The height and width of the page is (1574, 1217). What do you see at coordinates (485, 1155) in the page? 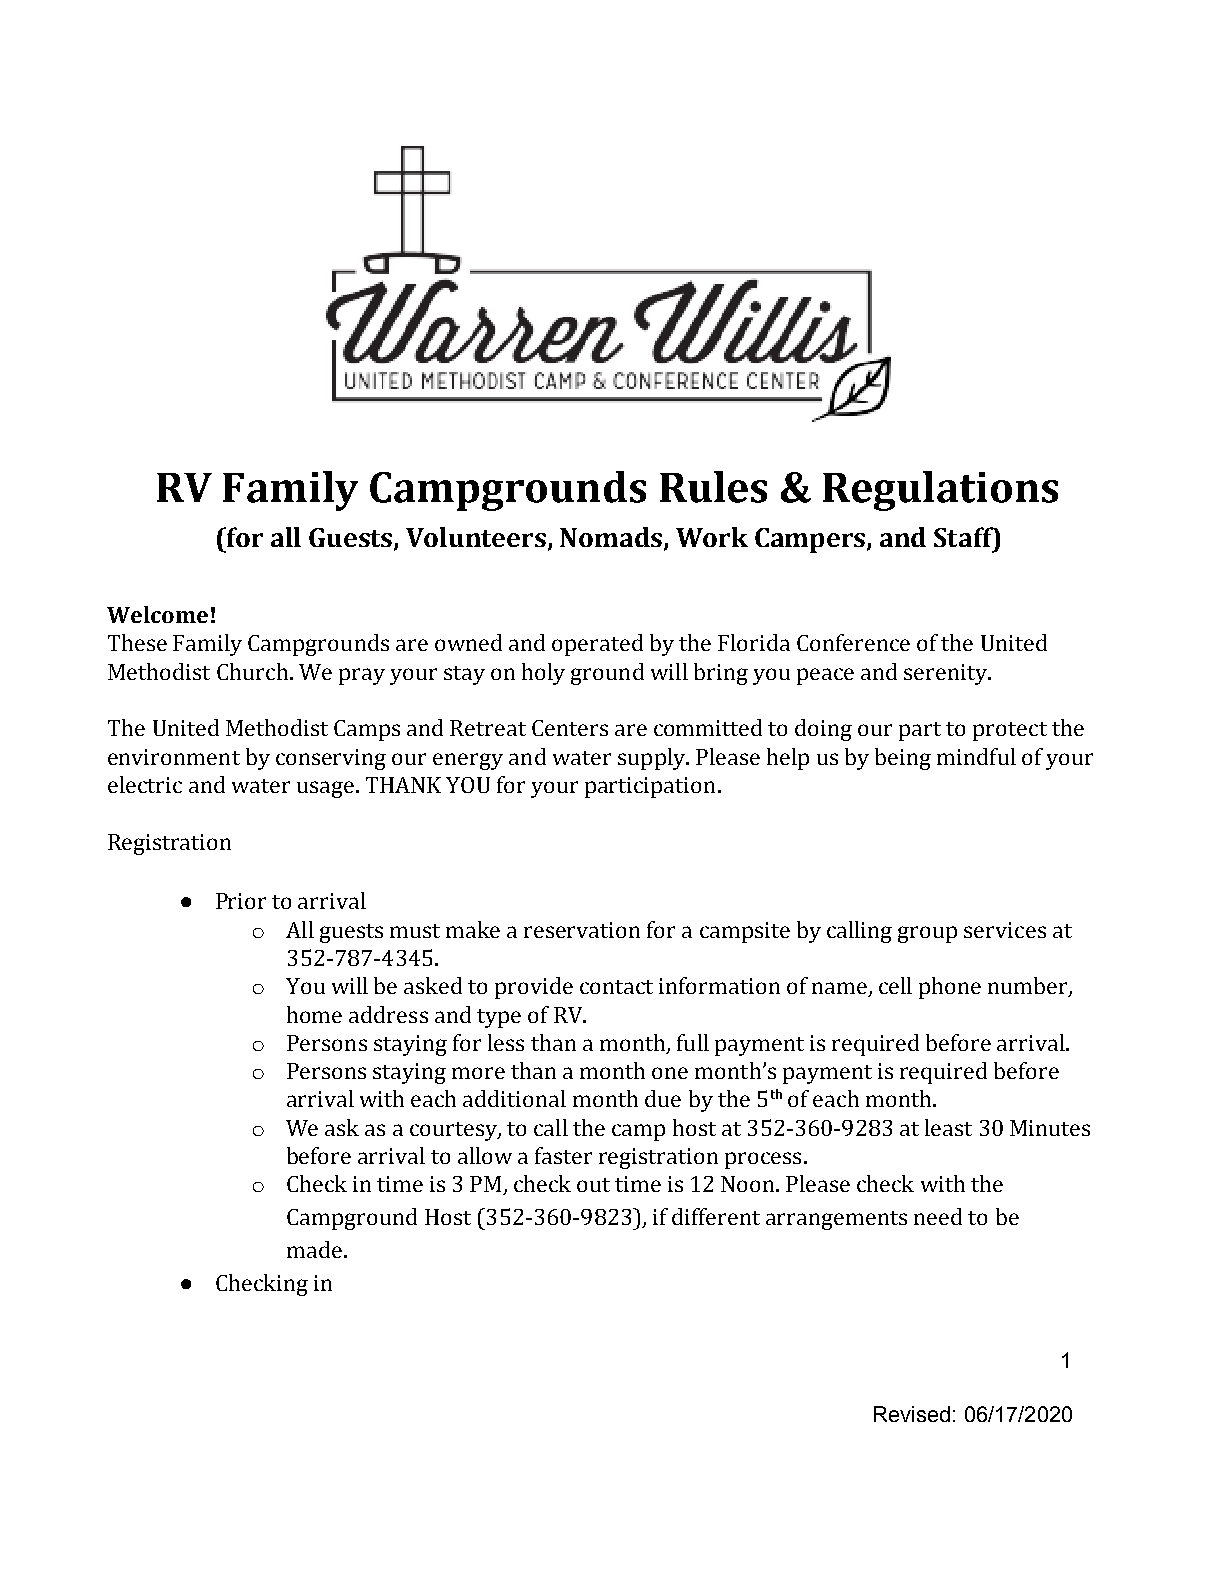
I see `allow` at bounding box center [485, 1155].
